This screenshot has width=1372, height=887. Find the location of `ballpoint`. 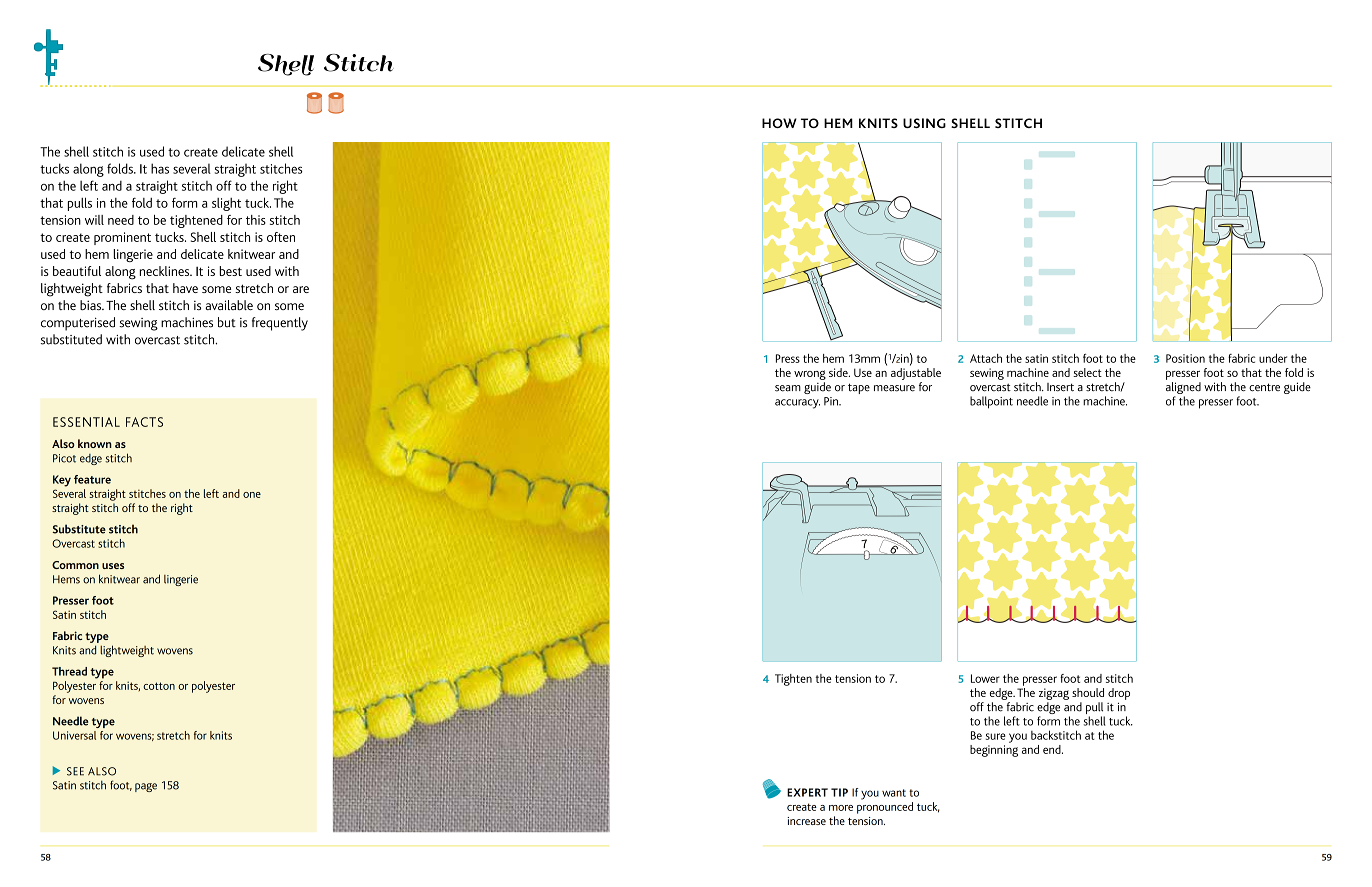

ballpoint is located at coordinates (991, 402).
